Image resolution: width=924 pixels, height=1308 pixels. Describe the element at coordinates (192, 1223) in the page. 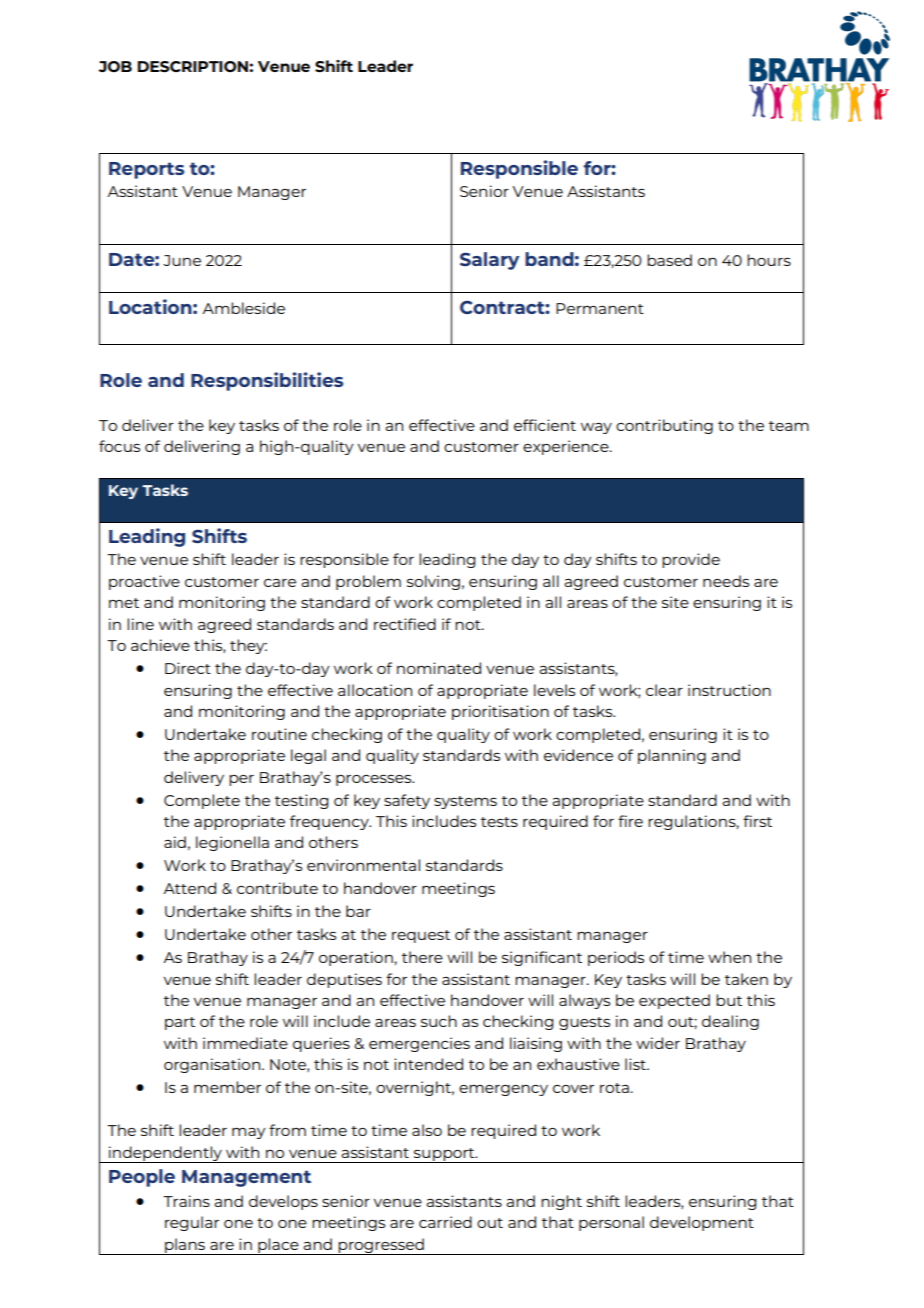

I see `regular` at that location.
